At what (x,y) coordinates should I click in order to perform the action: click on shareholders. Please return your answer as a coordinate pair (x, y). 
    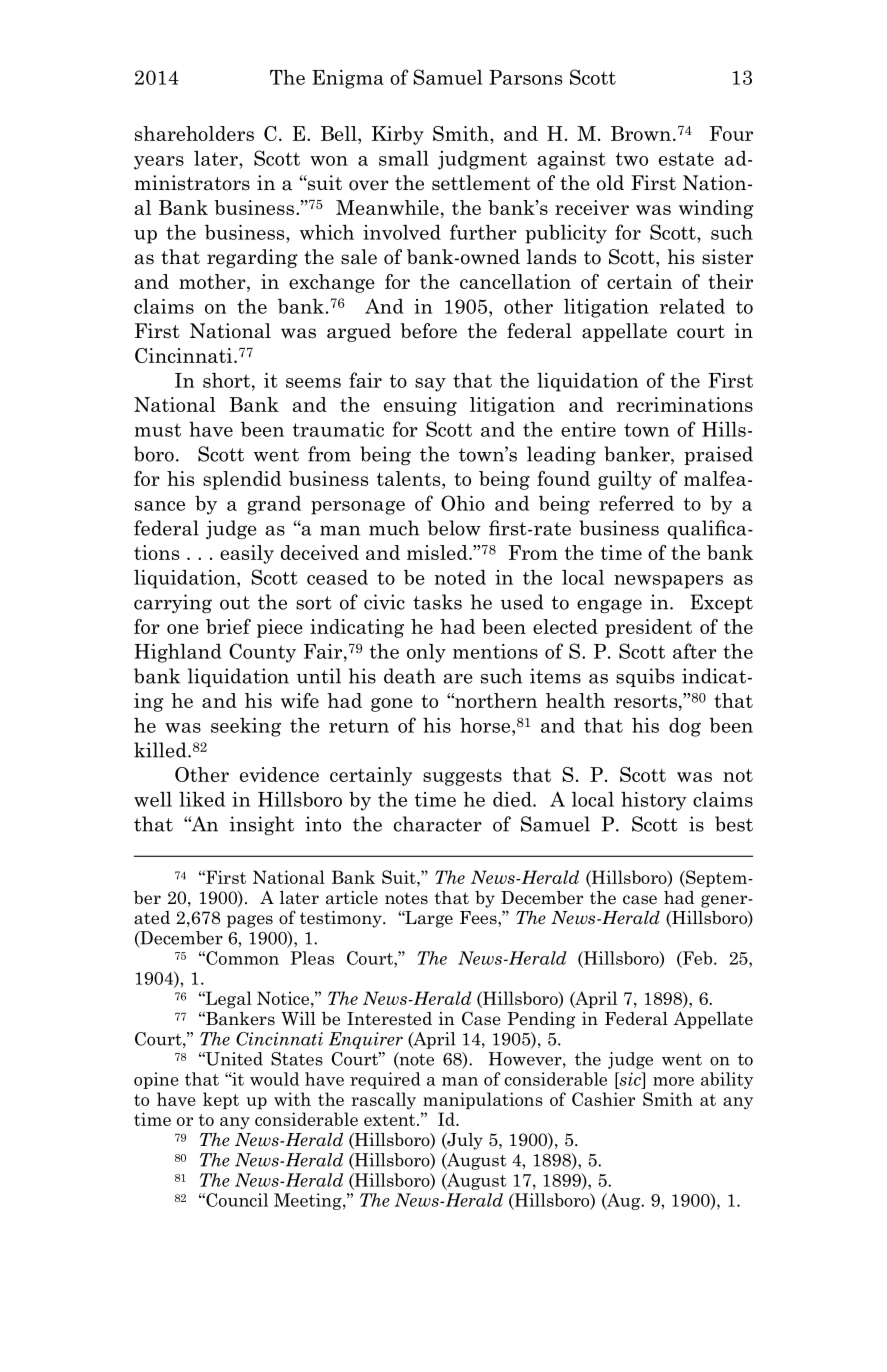
    Looking at the image, I should click on (194, 133).
